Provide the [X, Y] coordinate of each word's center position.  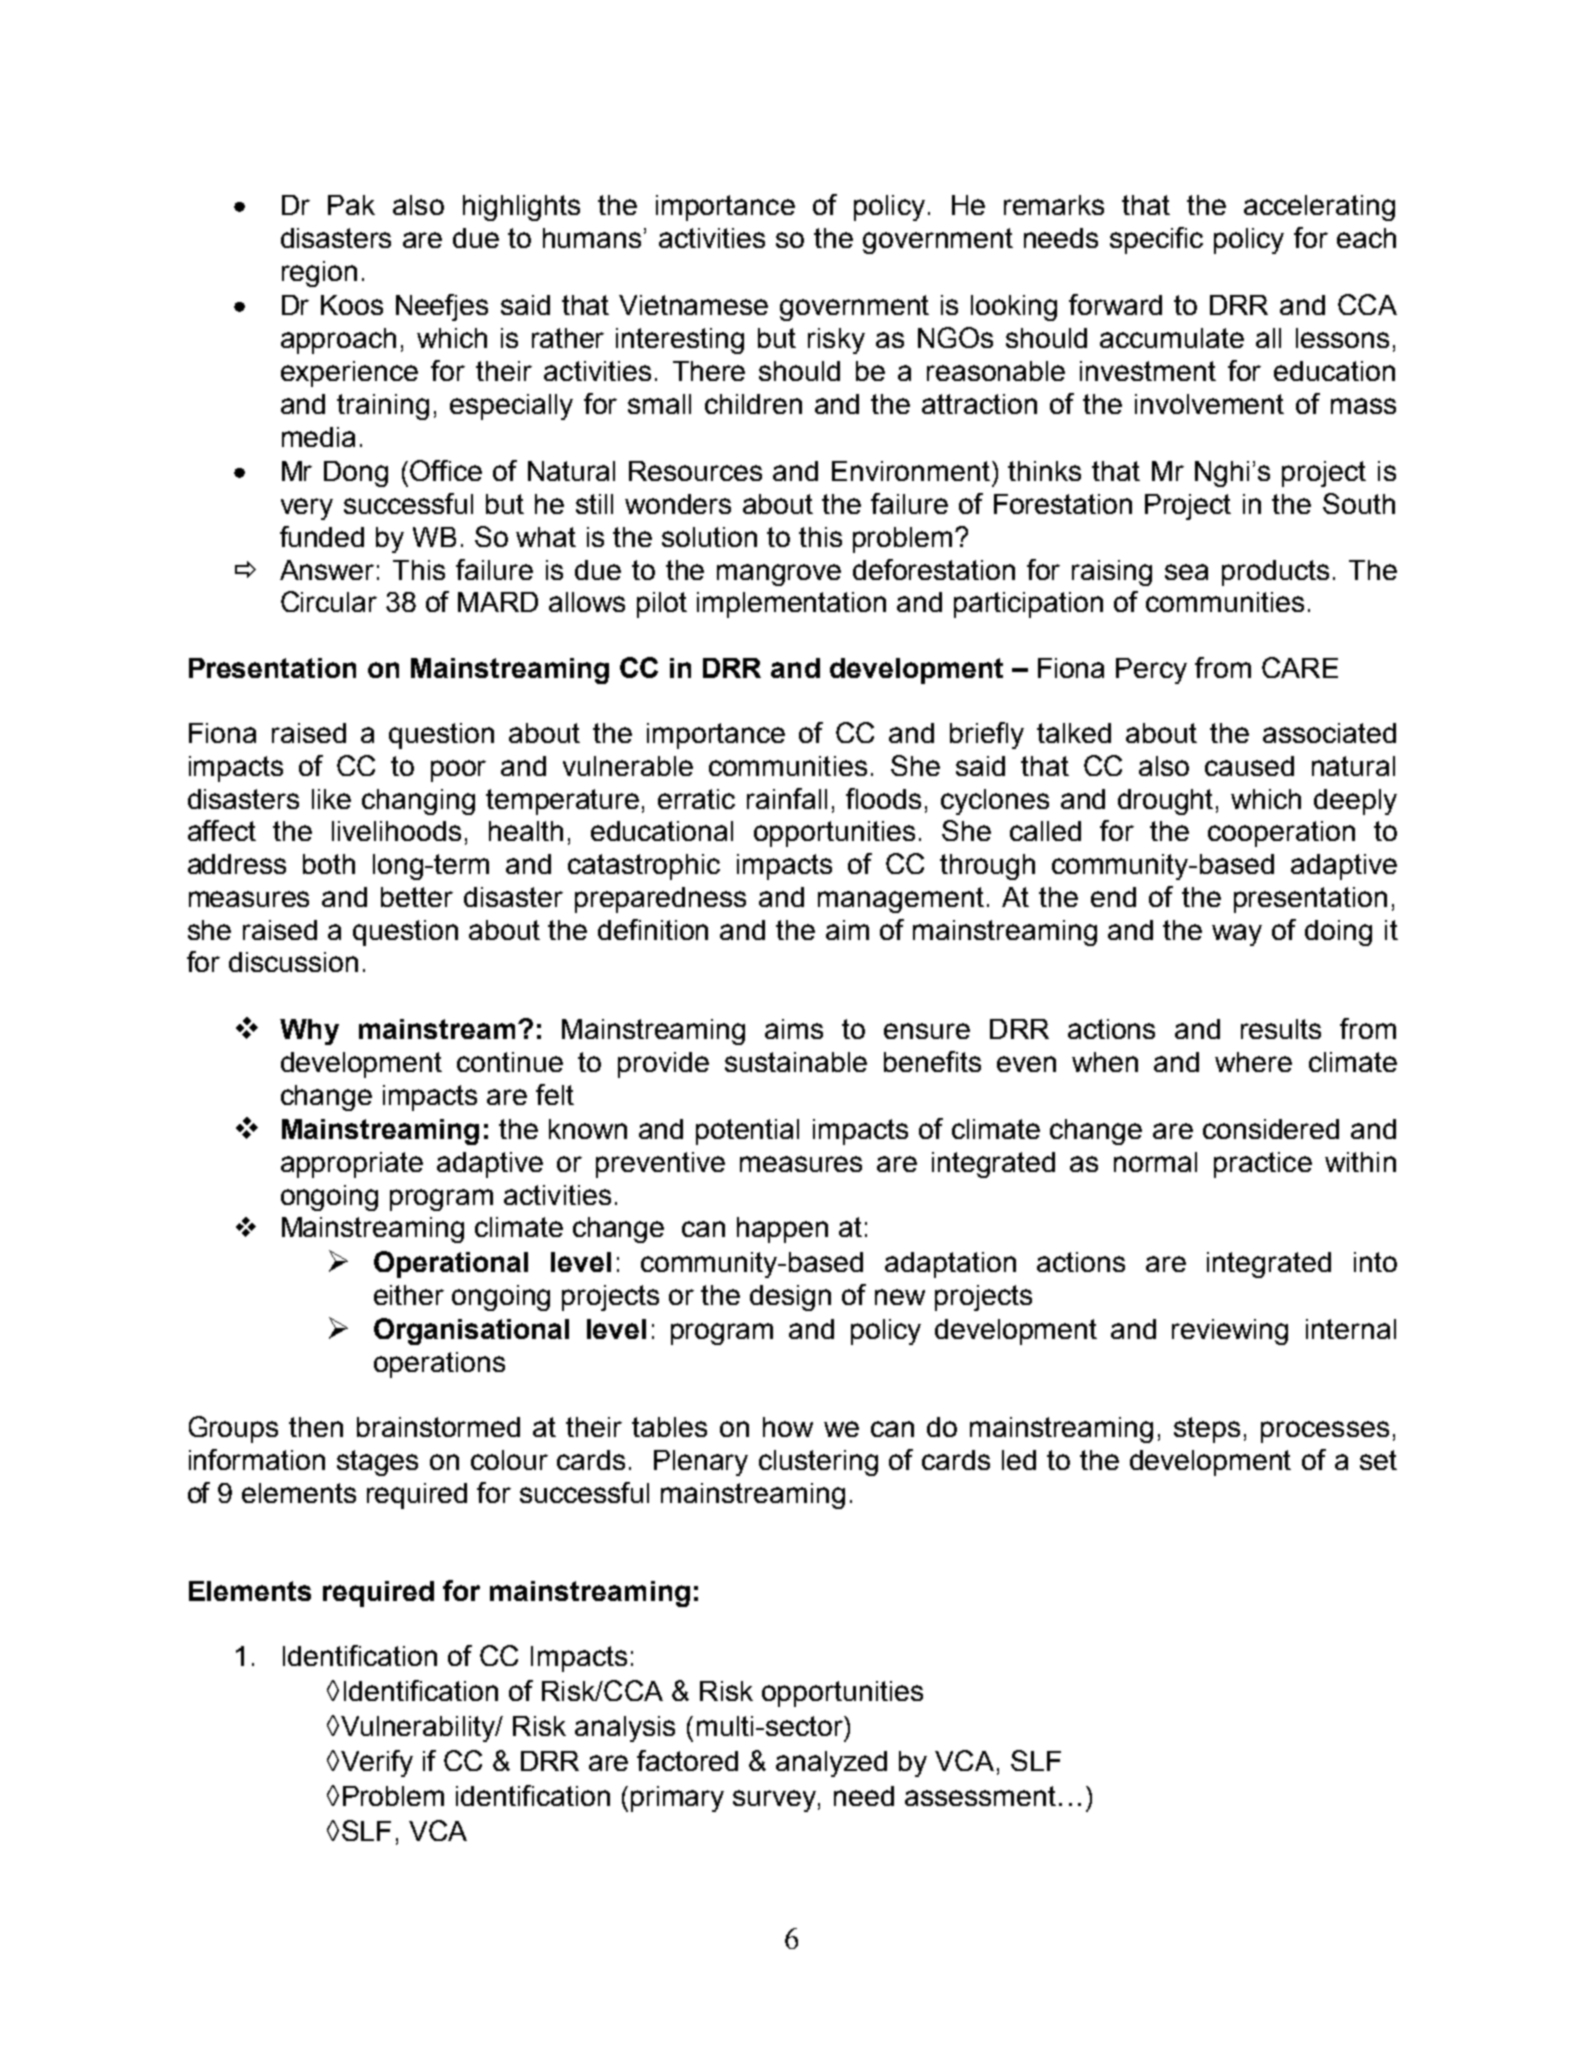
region [319, 274]
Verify [375, 1763]
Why [309, 1032]
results [1281, 1029]
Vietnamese [693, 305]
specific [1156, 240]
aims [794, 1029]
